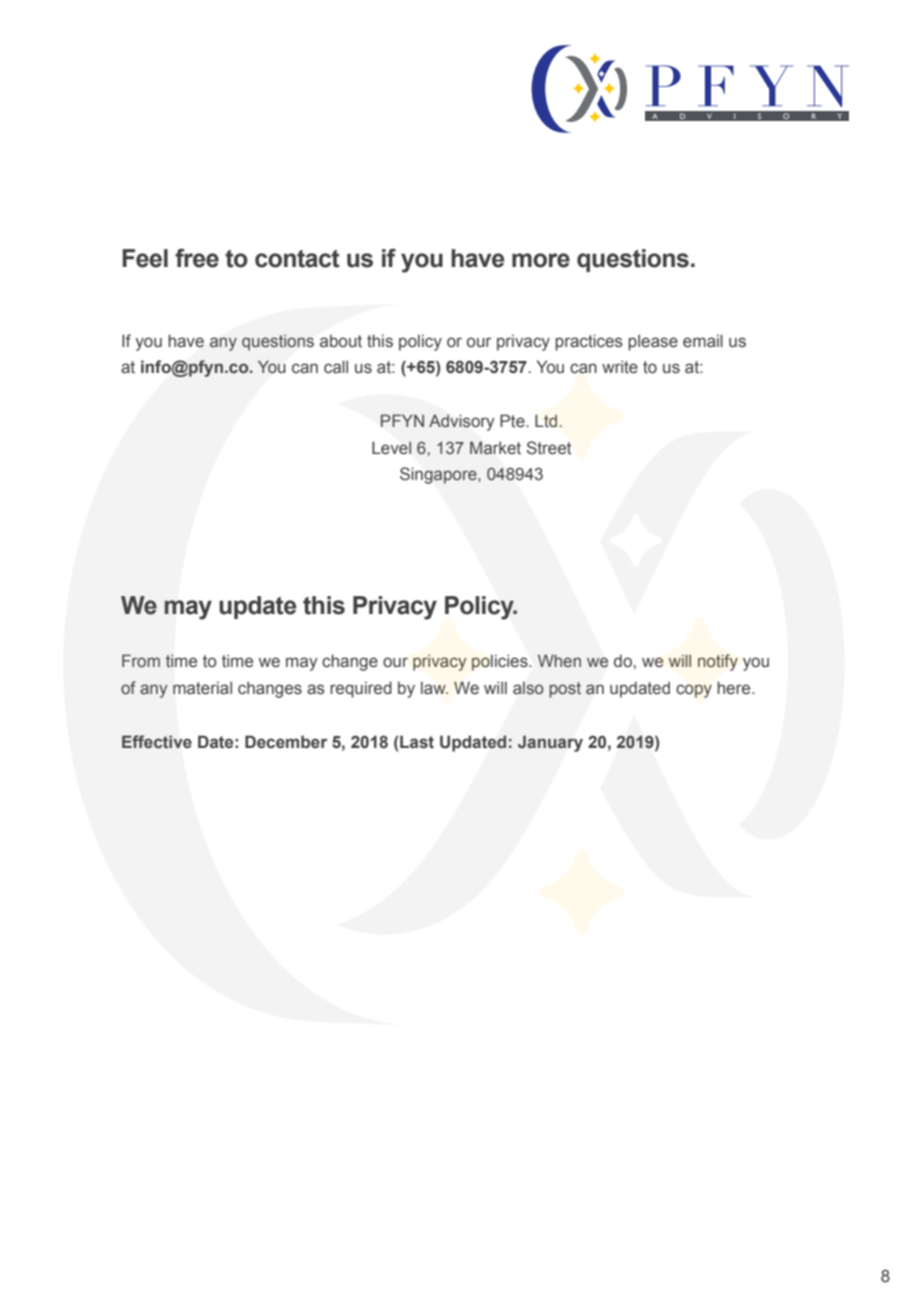  What do you see at coordinates (417, 742) in the screenshot?
I see `Last` at bounding box center [417, 742].
